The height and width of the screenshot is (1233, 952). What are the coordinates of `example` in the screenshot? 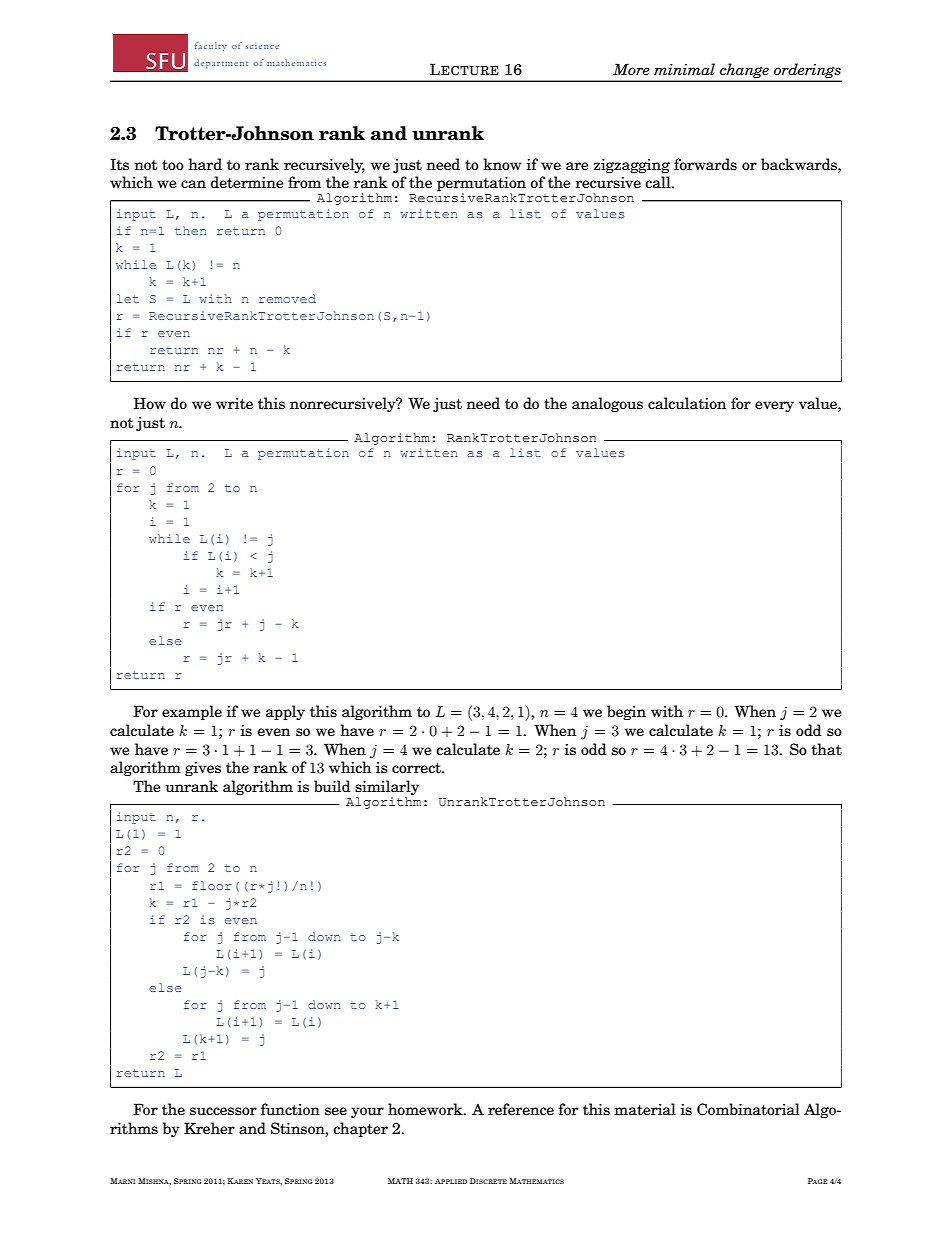 It's located at (192, 712).
